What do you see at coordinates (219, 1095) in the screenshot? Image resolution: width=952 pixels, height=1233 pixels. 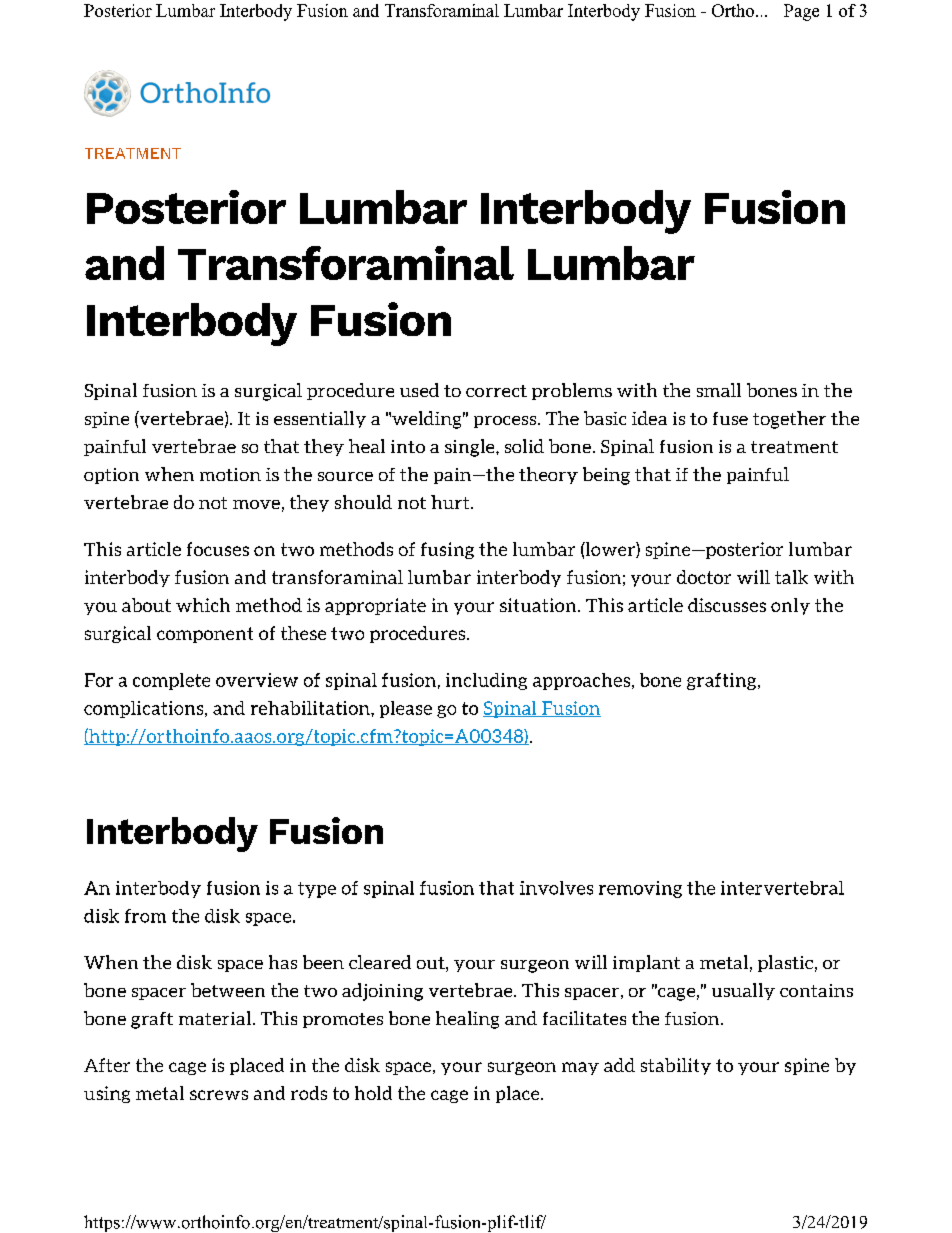 I see `screws` at bounding box center [219, 1095].
